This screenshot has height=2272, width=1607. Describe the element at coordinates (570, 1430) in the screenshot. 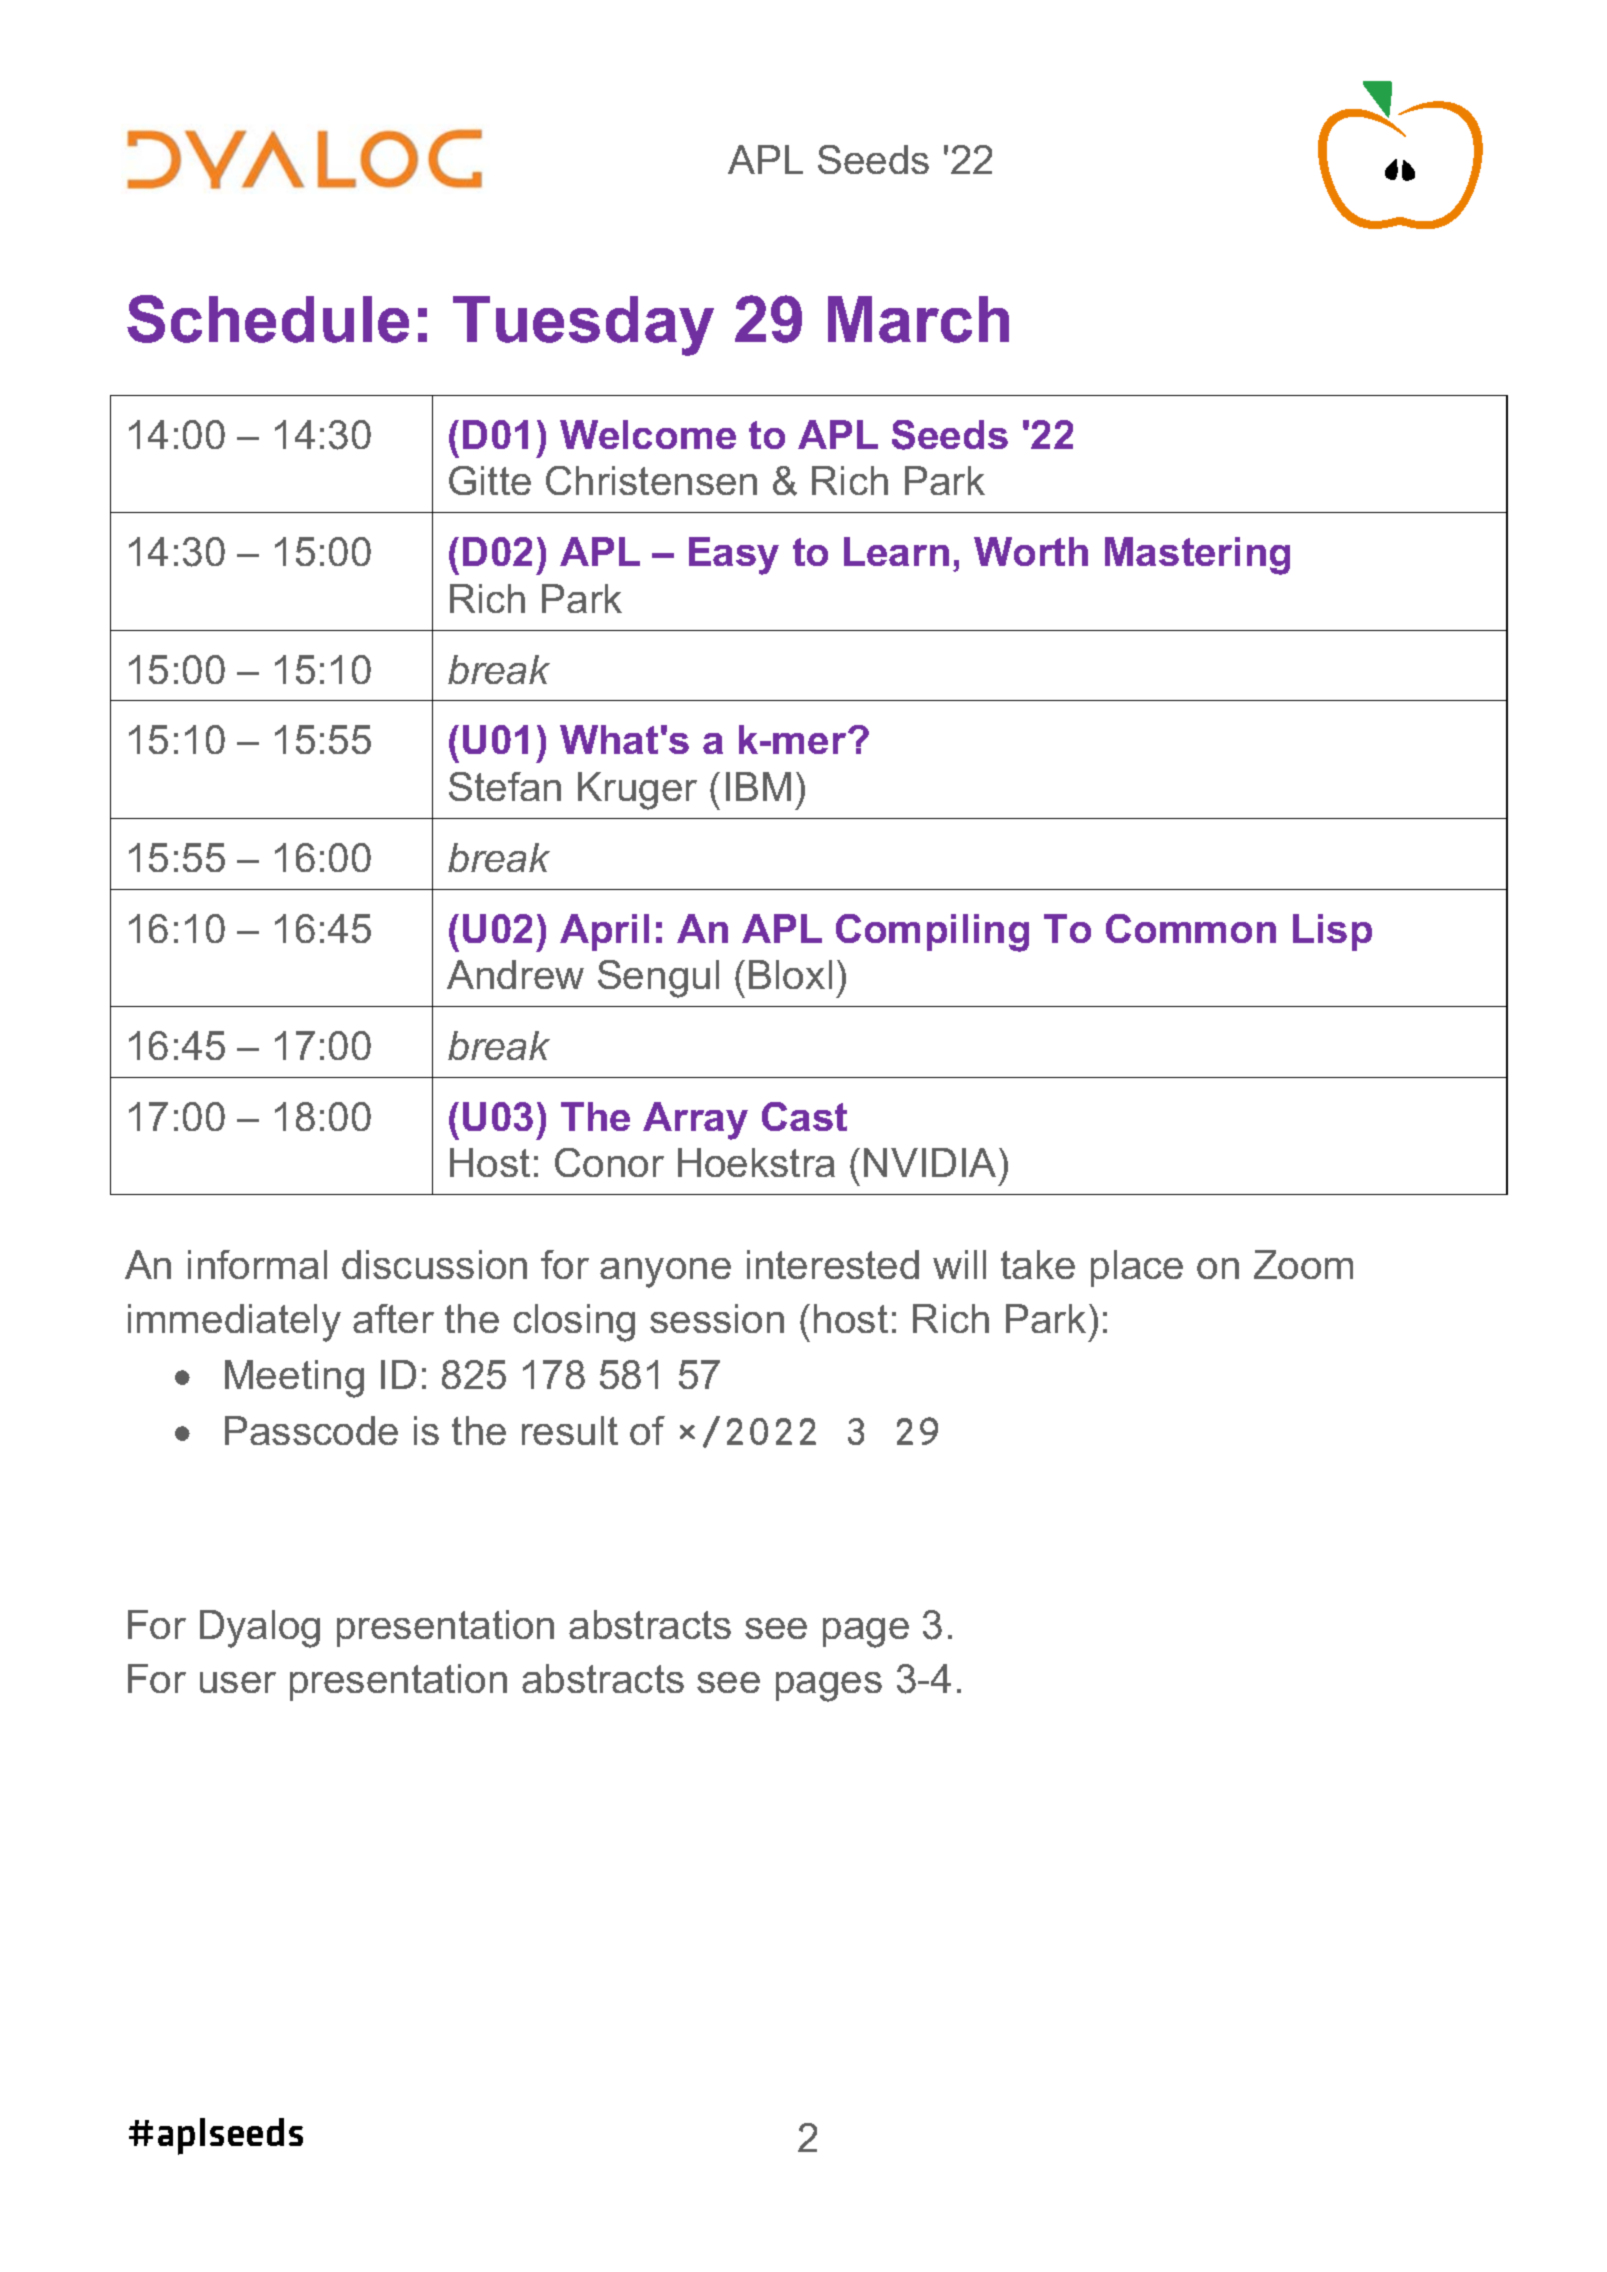

I see `result` at that location.
